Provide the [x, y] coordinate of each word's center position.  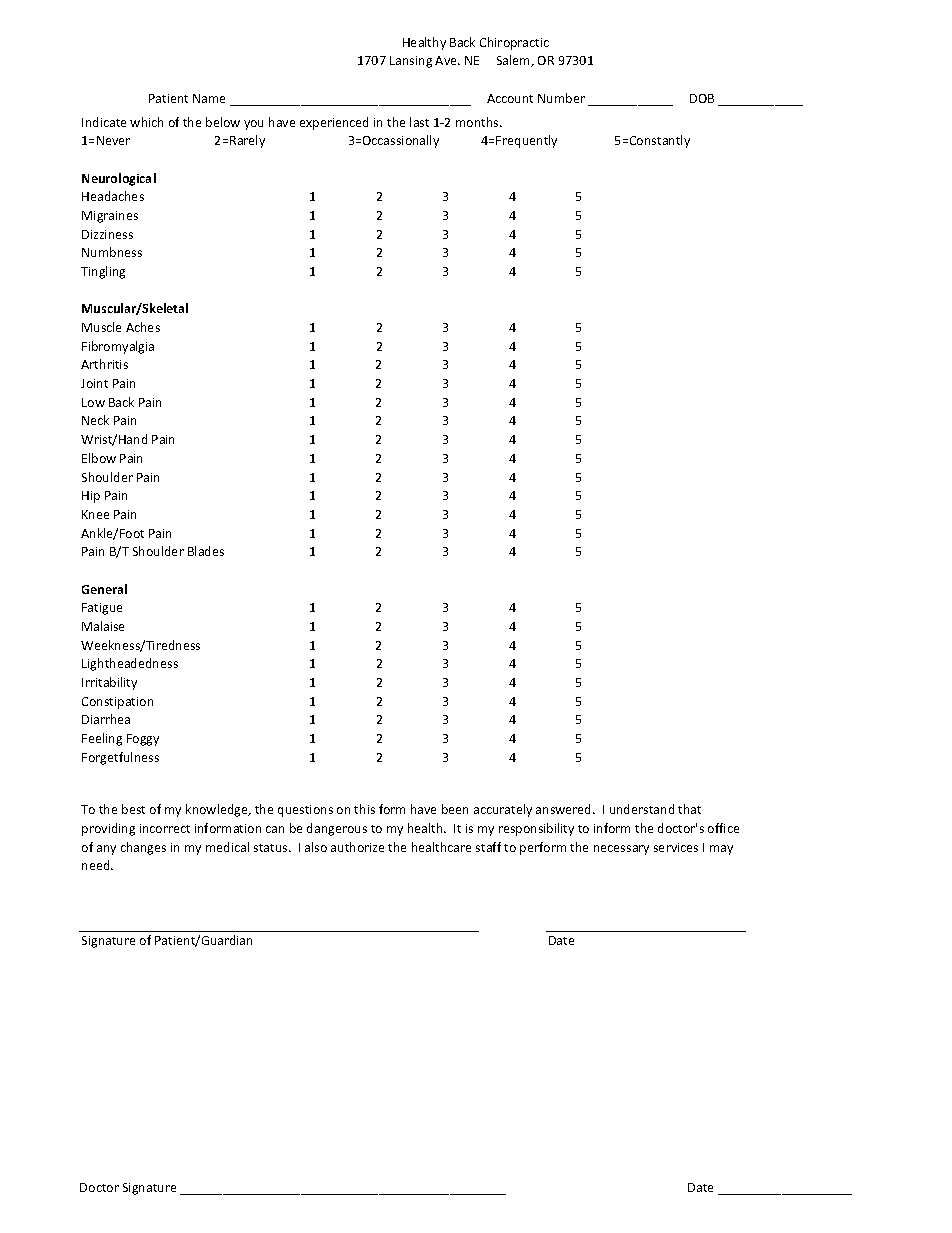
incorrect [165, 828]
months [478, 122]
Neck [95, 420]
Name [209, 98]
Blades [206, 551]
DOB [702, 98]
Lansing [411, 62]
